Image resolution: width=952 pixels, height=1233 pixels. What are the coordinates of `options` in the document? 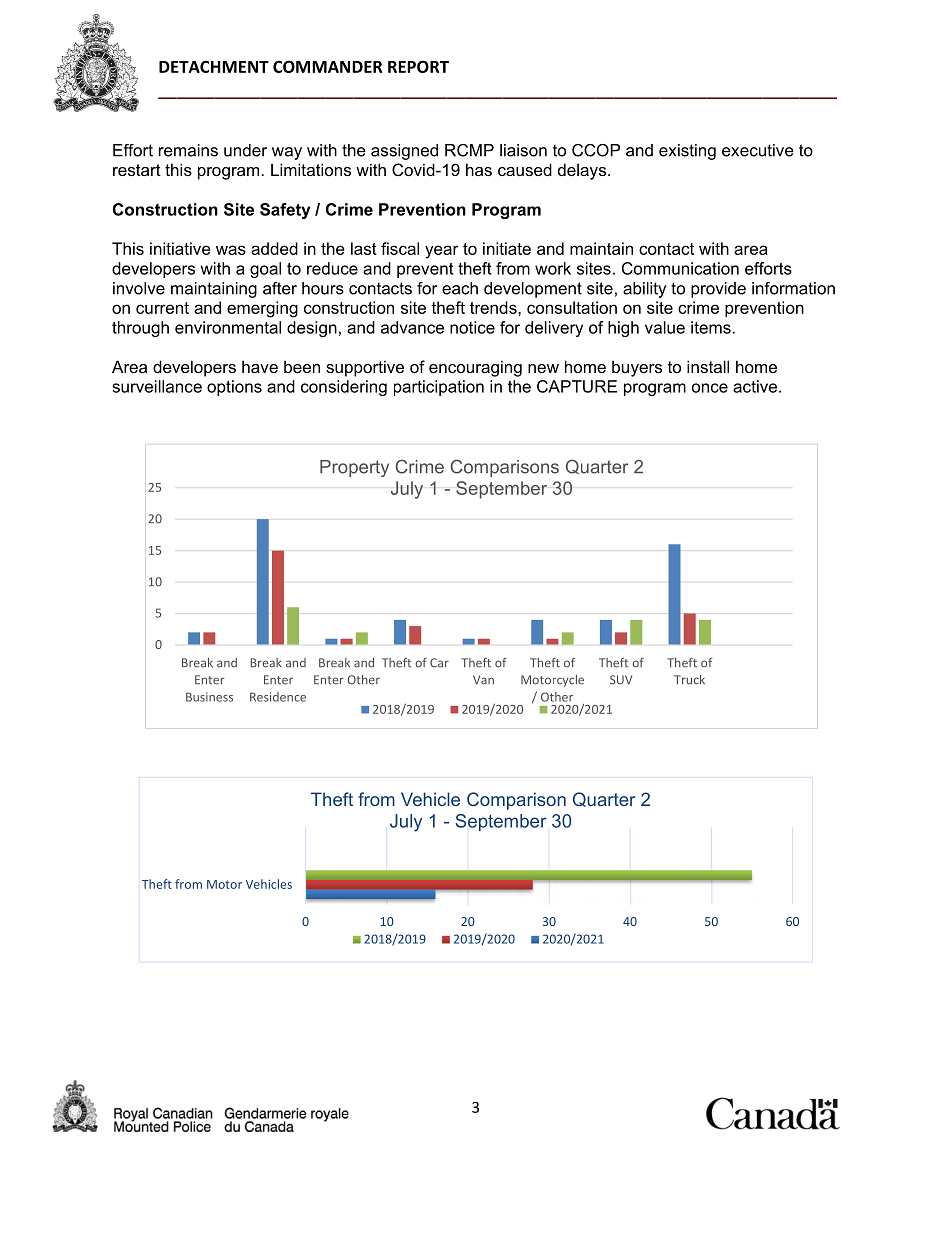 It's located at (234, 388).
